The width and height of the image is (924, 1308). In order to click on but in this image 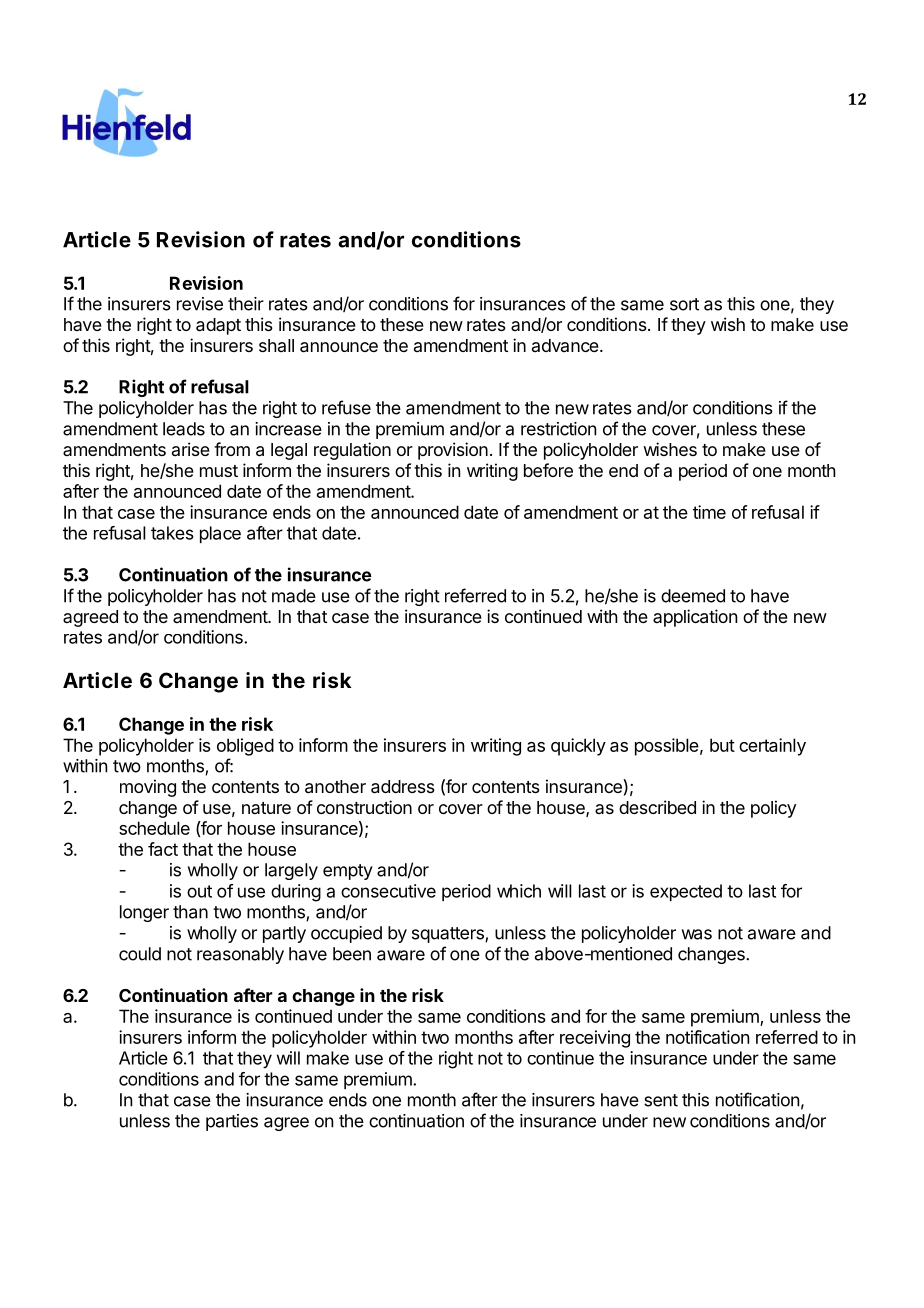, I will do `click(722, 745)`.
